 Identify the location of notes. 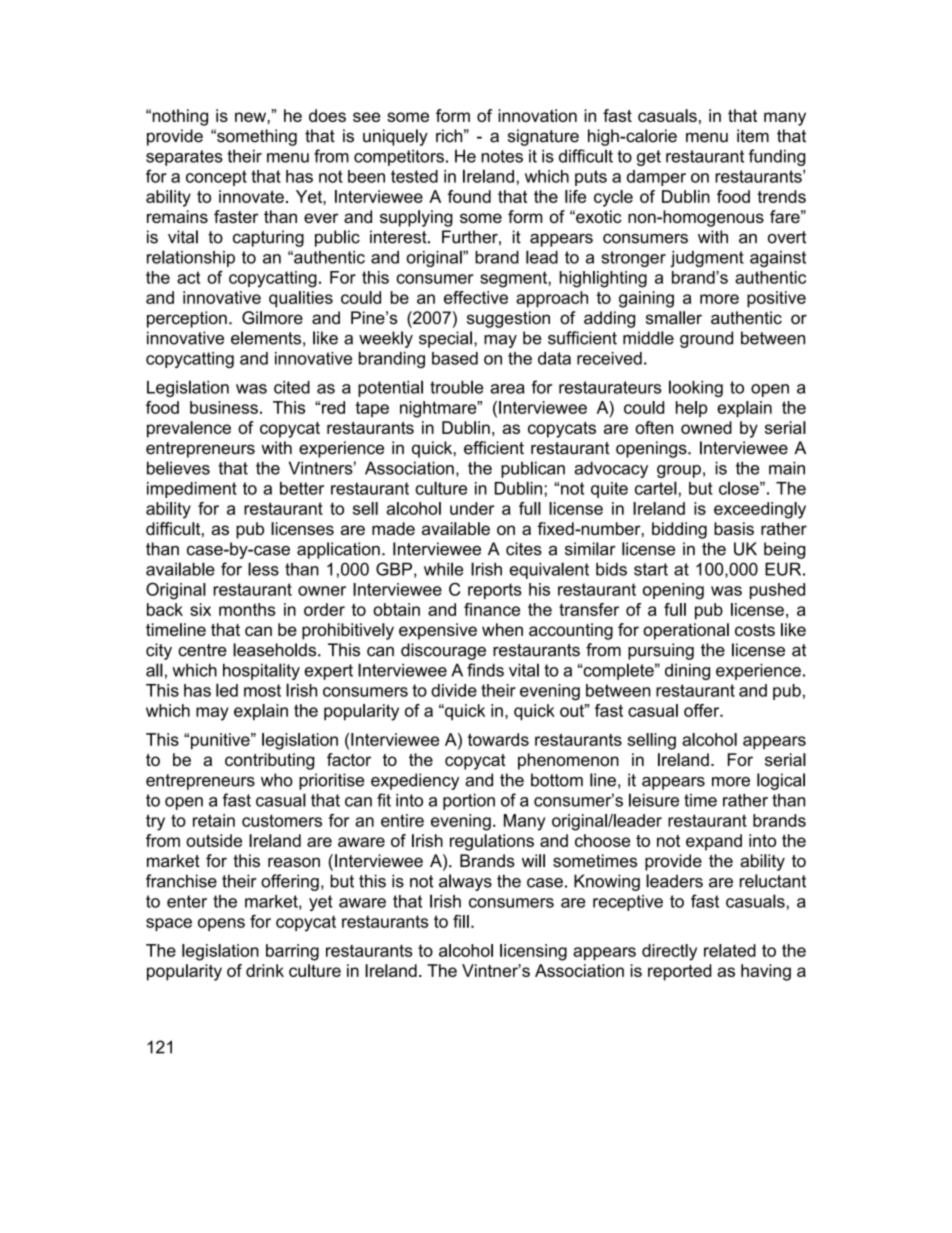
(502, 156).
